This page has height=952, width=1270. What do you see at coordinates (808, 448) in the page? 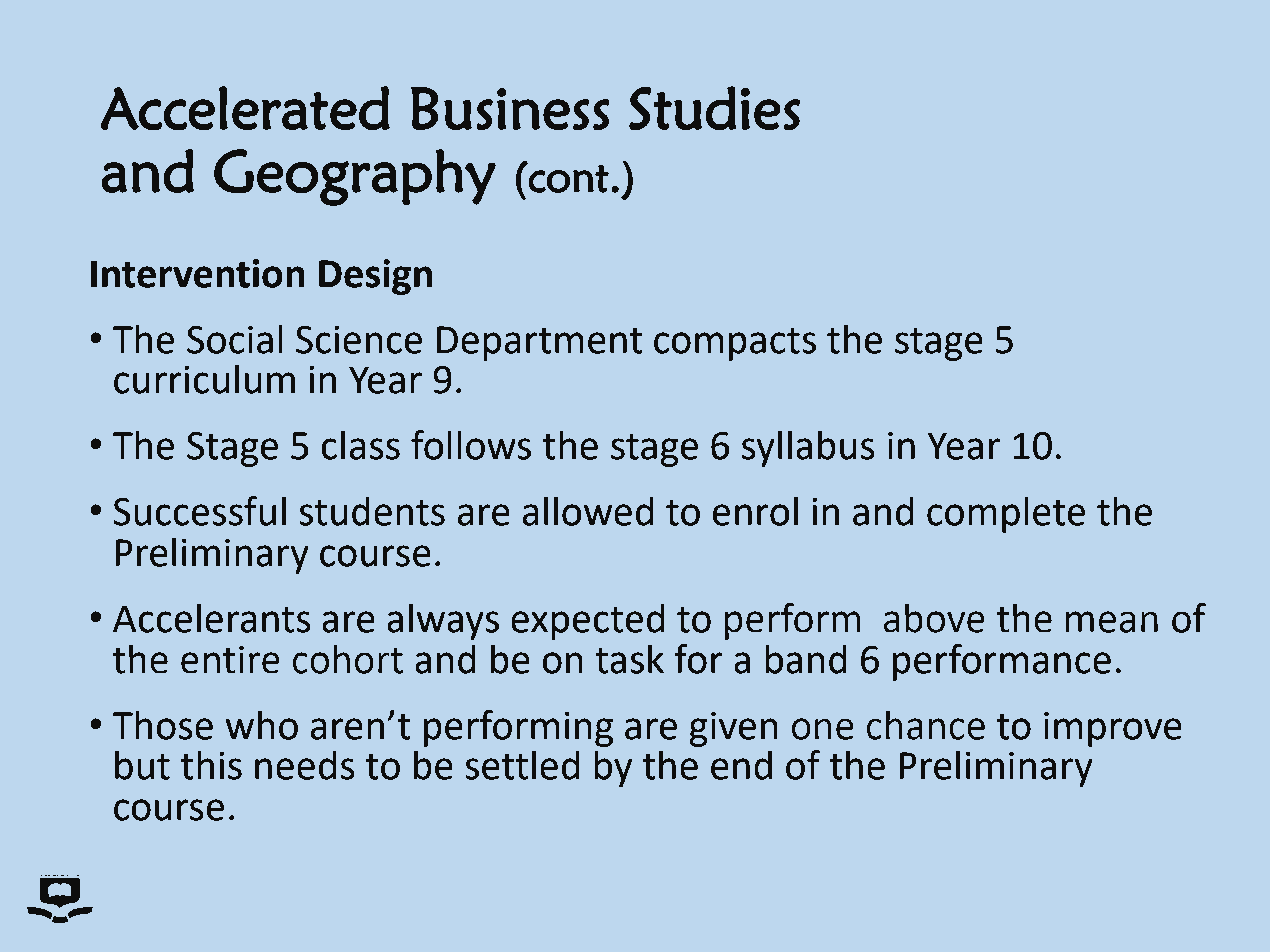
I see `syllabus` at bounding box center [808, 448].
